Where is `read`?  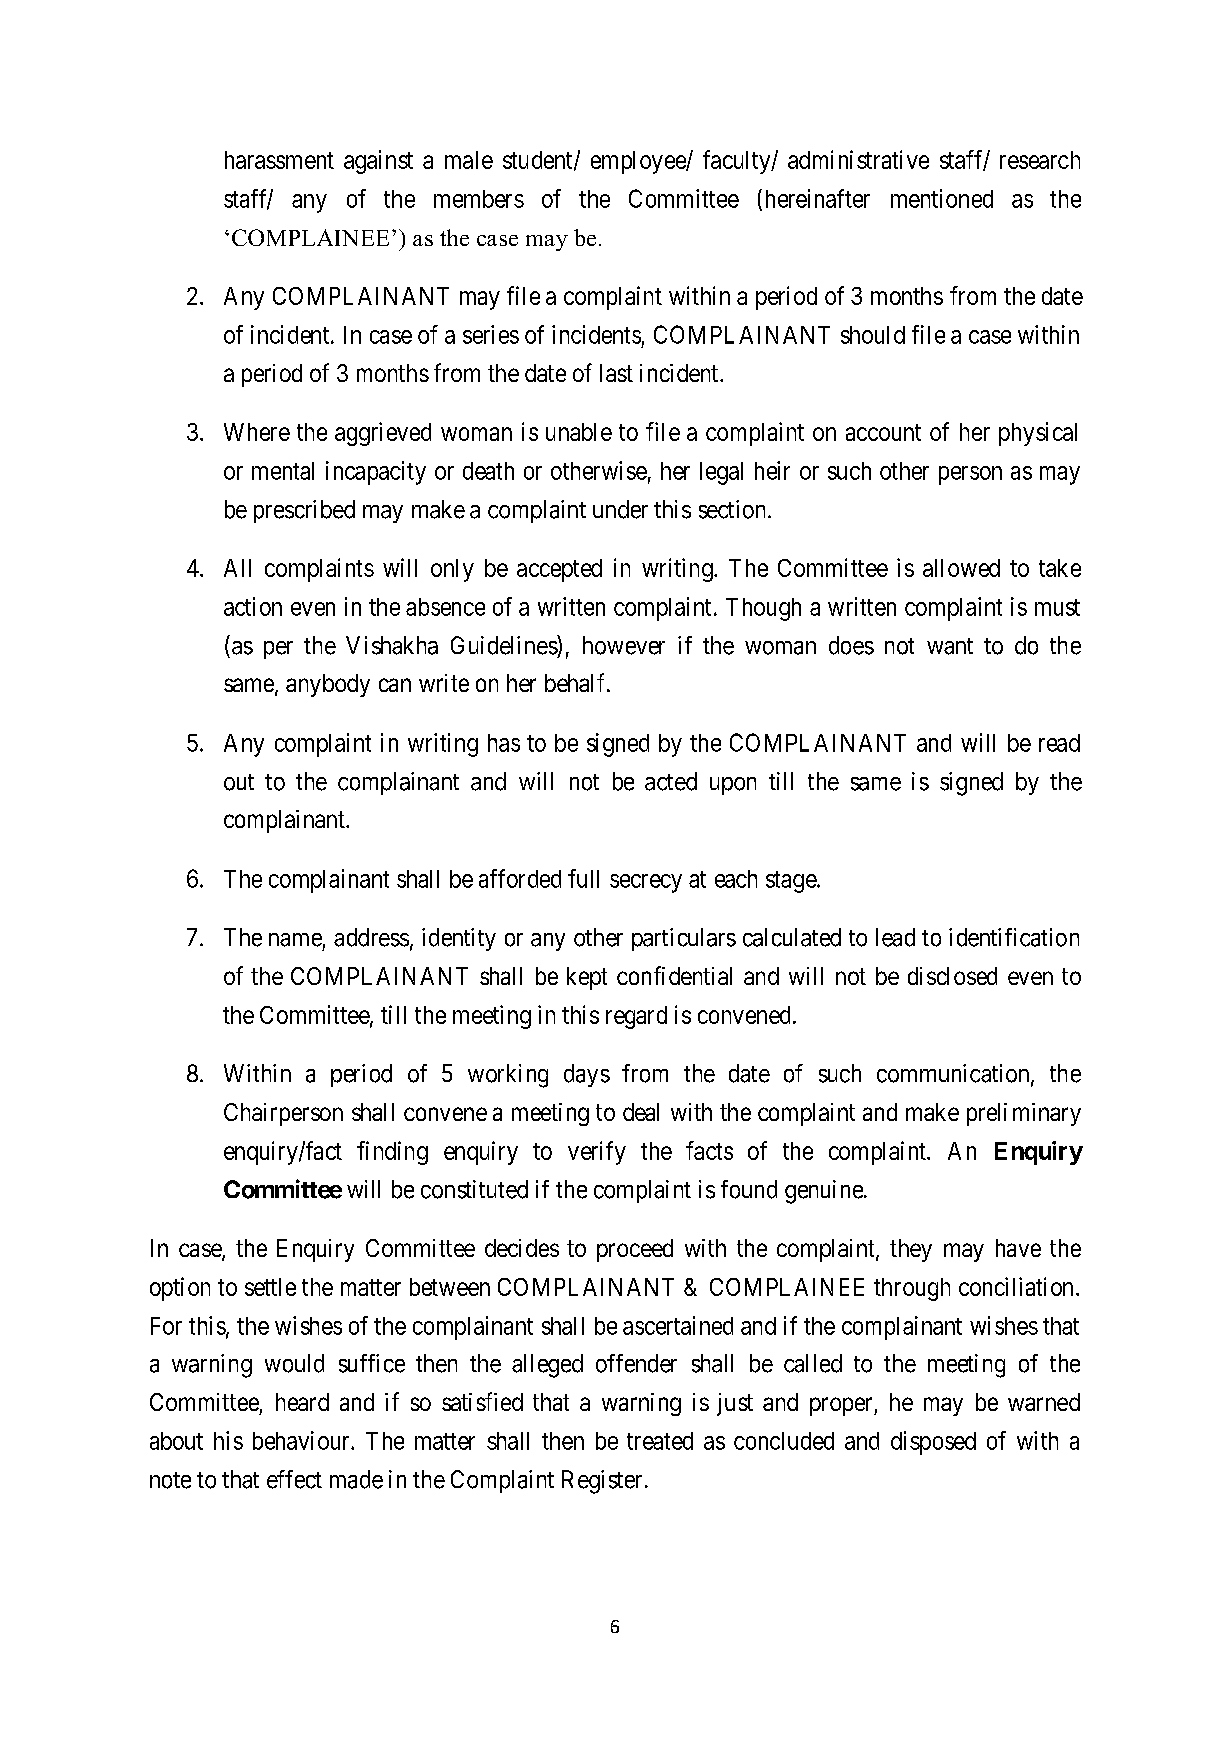 read is located at coordinates (1059, 743).
